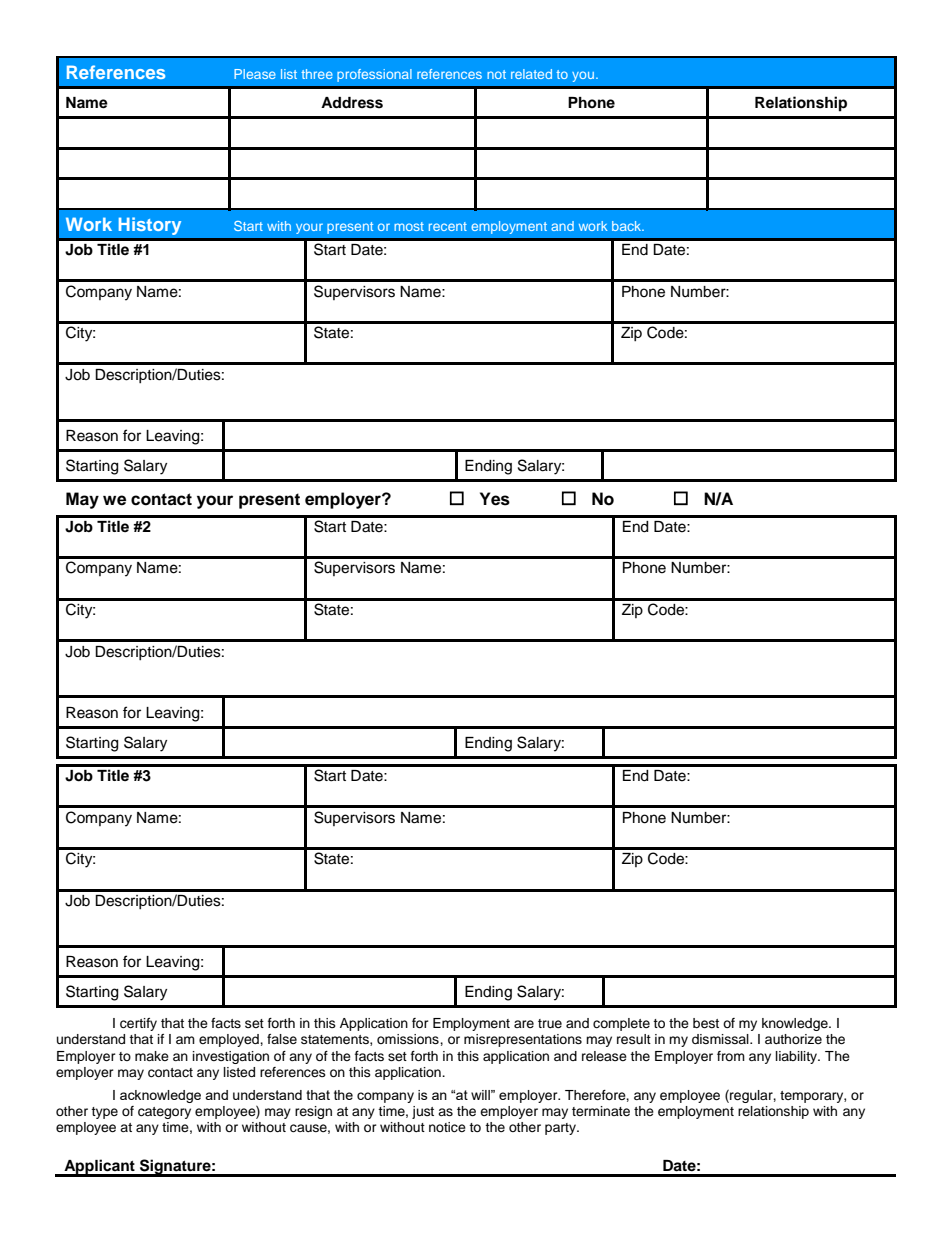  Describe the element at coordinates (255, 74) in the page. I see `Please` at that location.
